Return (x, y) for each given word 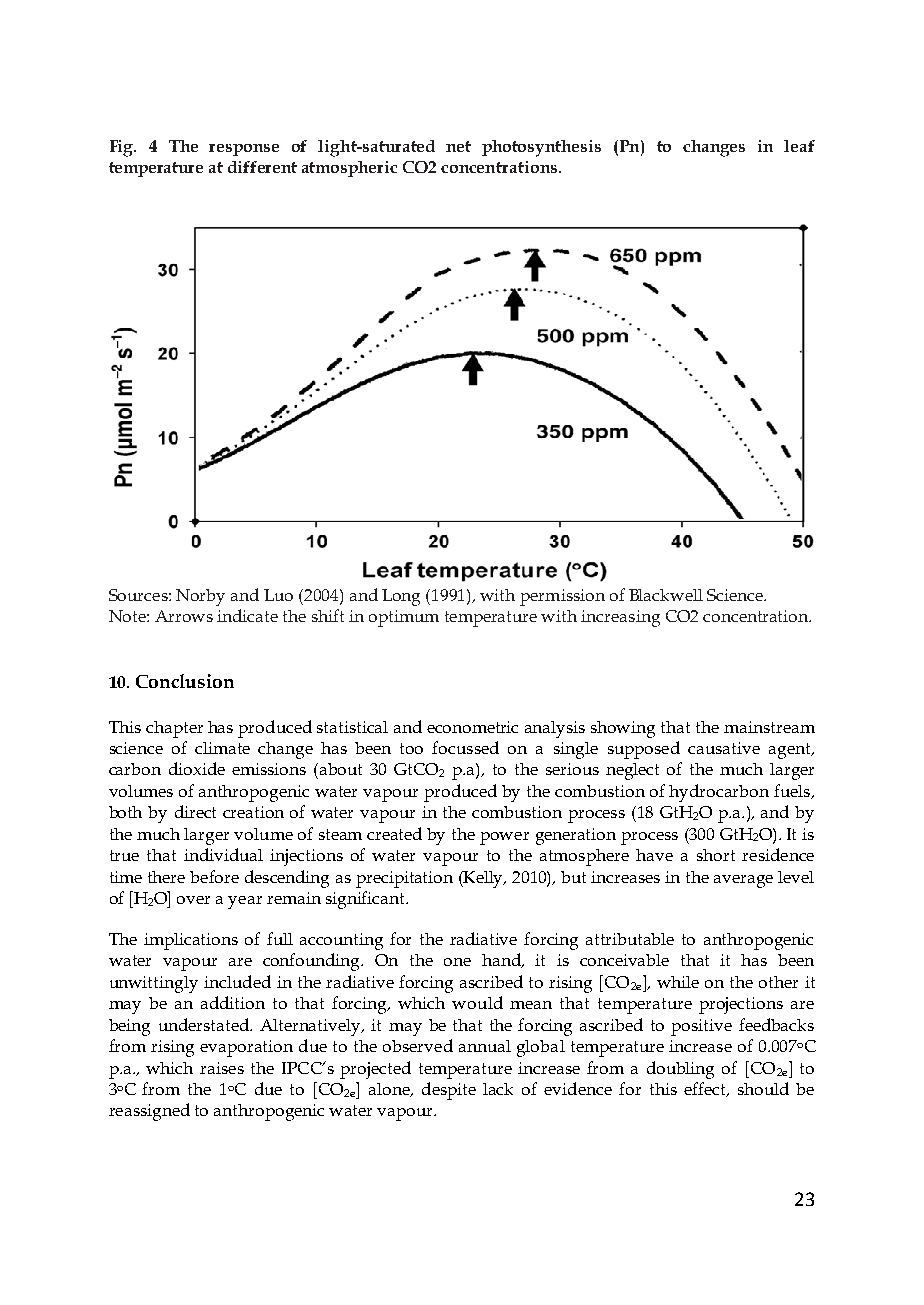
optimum (404, 618)
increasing (620, 618)
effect (706, 1089)
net (458, 146)
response (244, 150)
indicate (247, 615)
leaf (799, 146)
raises (222, 1068)
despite (449, 1091)
